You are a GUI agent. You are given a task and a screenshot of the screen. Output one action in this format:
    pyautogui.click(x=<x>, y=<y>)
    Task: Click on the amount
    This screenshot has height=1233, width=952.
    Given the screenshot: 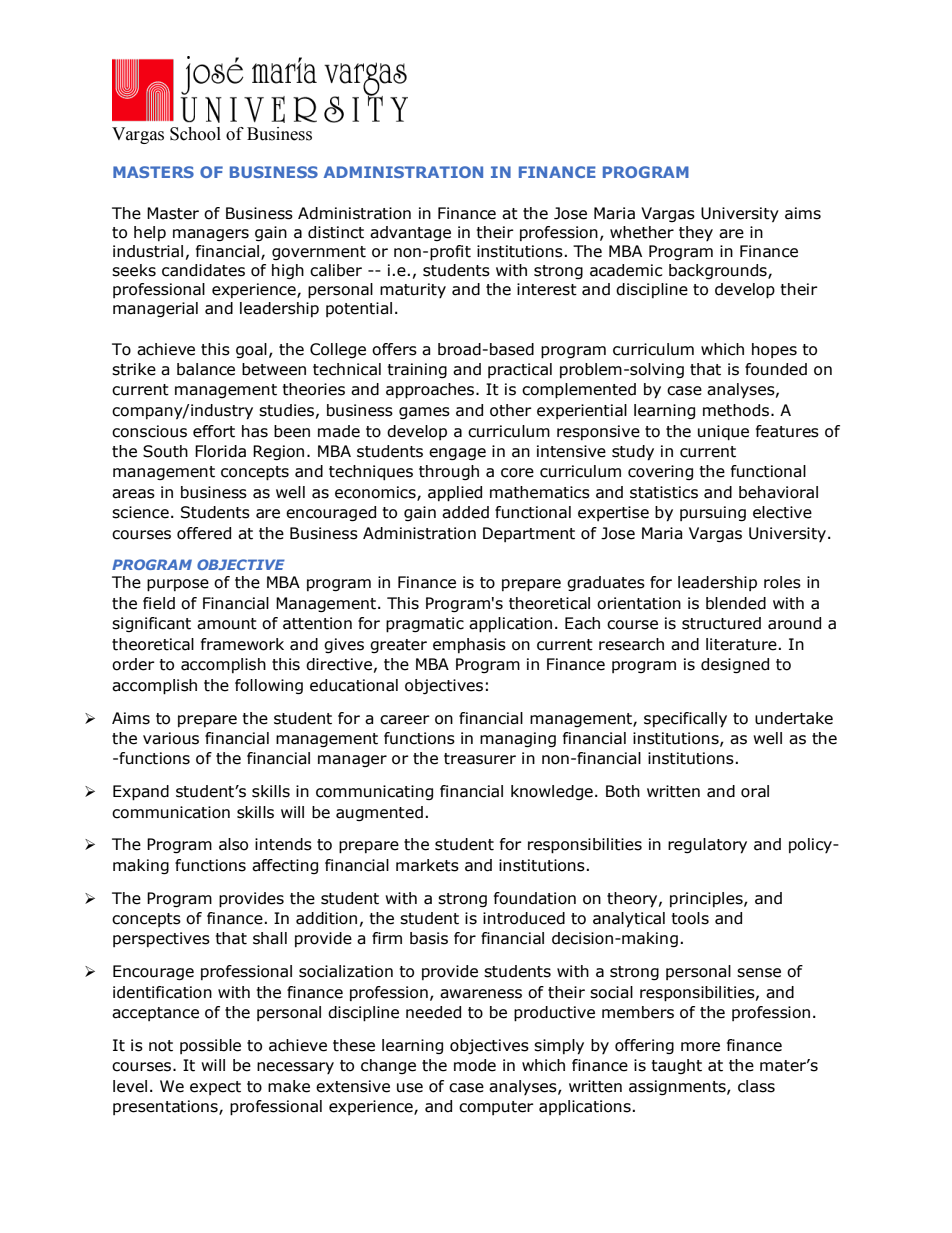 What is the action you would take?
    pyautogui.click(x=227, y=624)
